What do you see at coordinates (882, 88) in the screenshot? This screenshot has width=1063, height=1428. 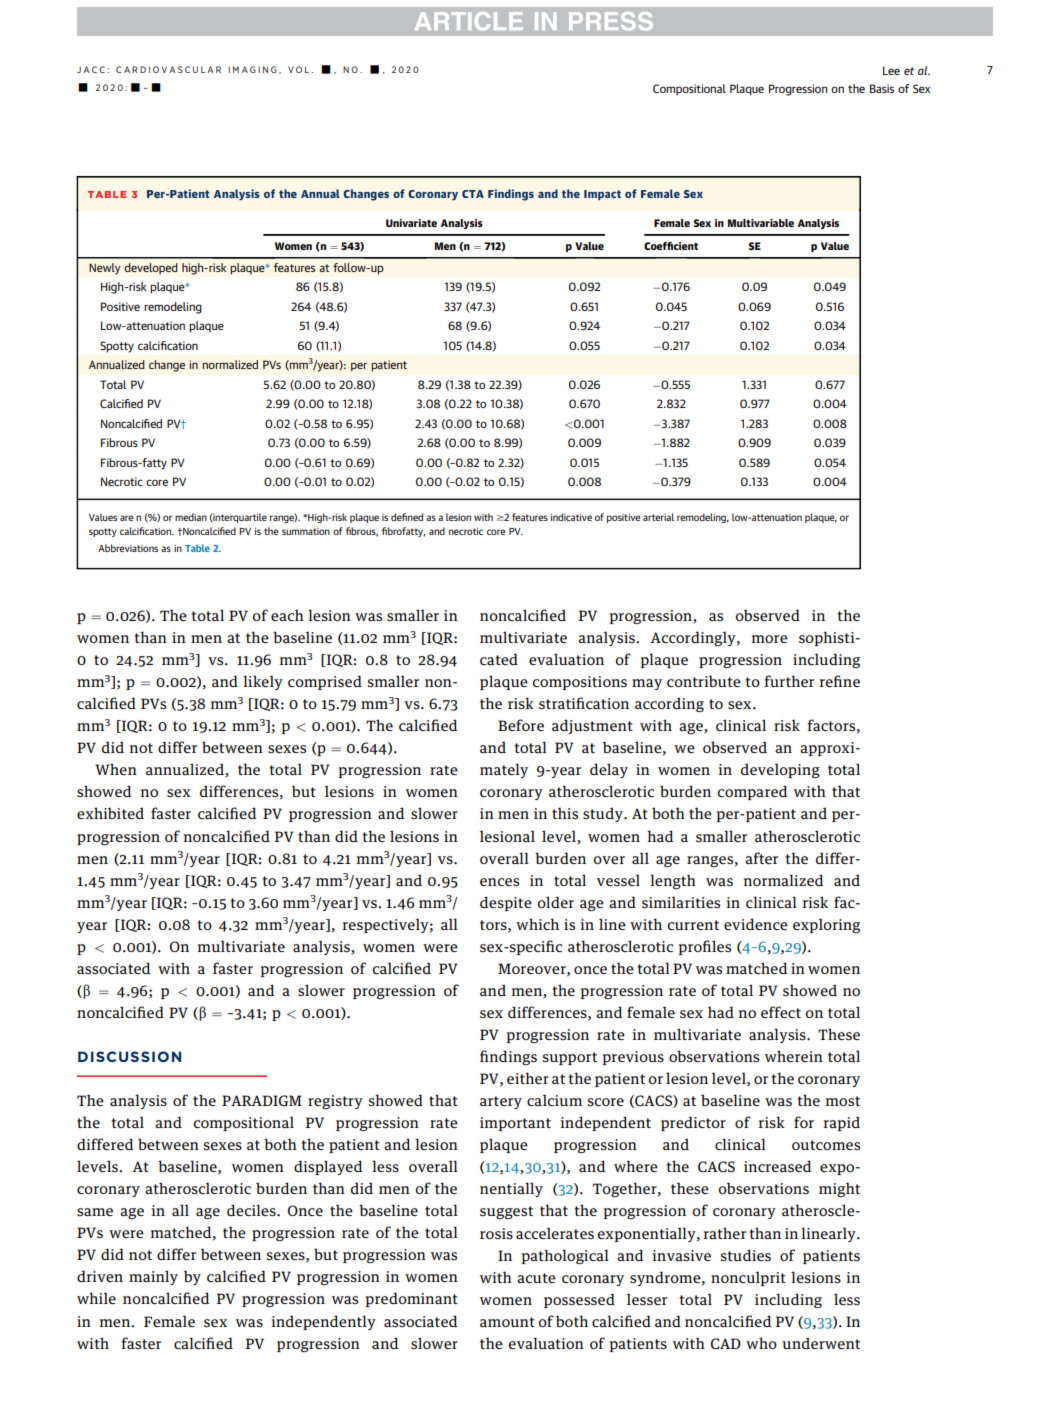 I see `Basis` at bounding box center [882, 88].
